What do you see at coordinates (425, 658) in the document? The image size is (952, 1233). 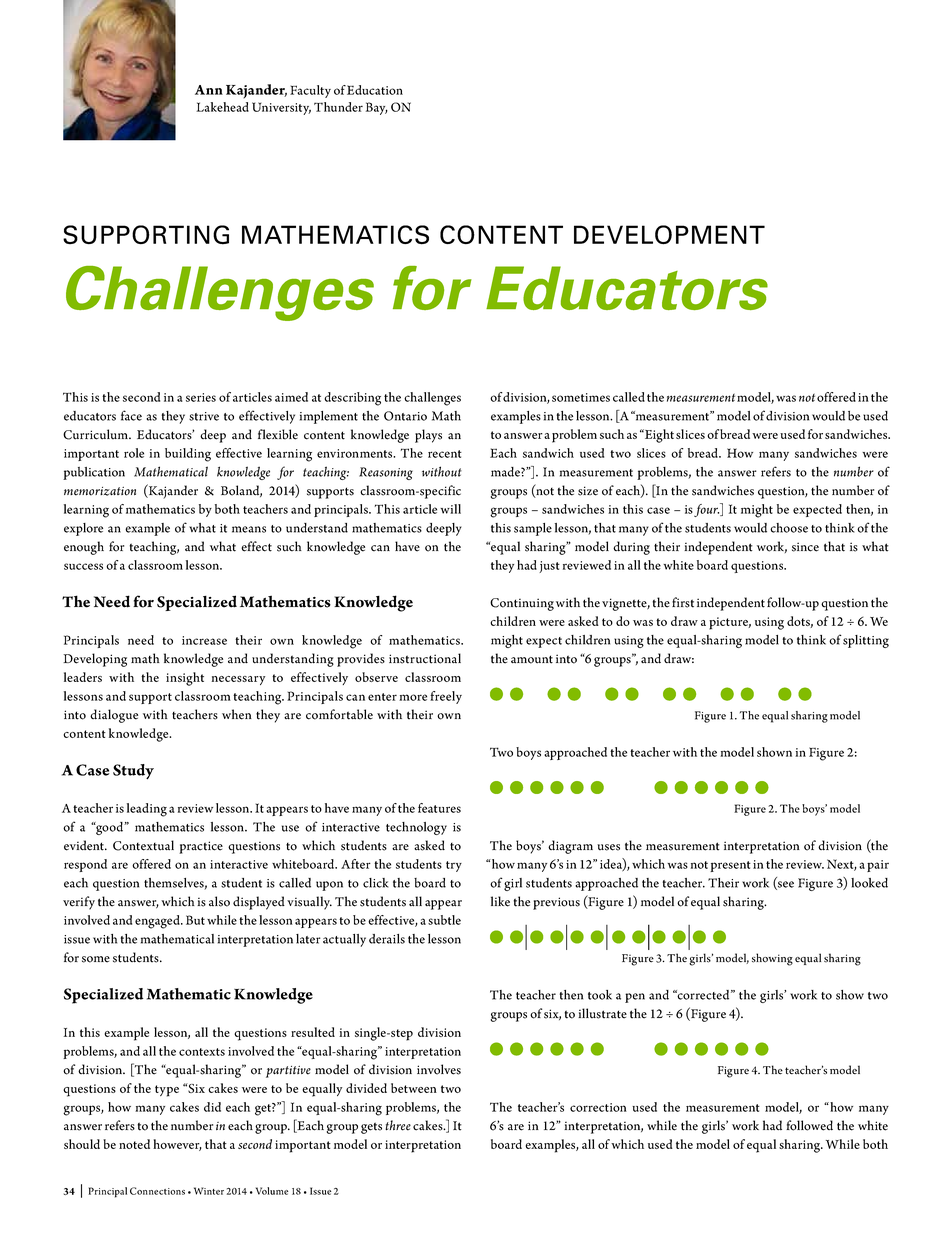 I see `instructional` at bounding box center [425, 658].
